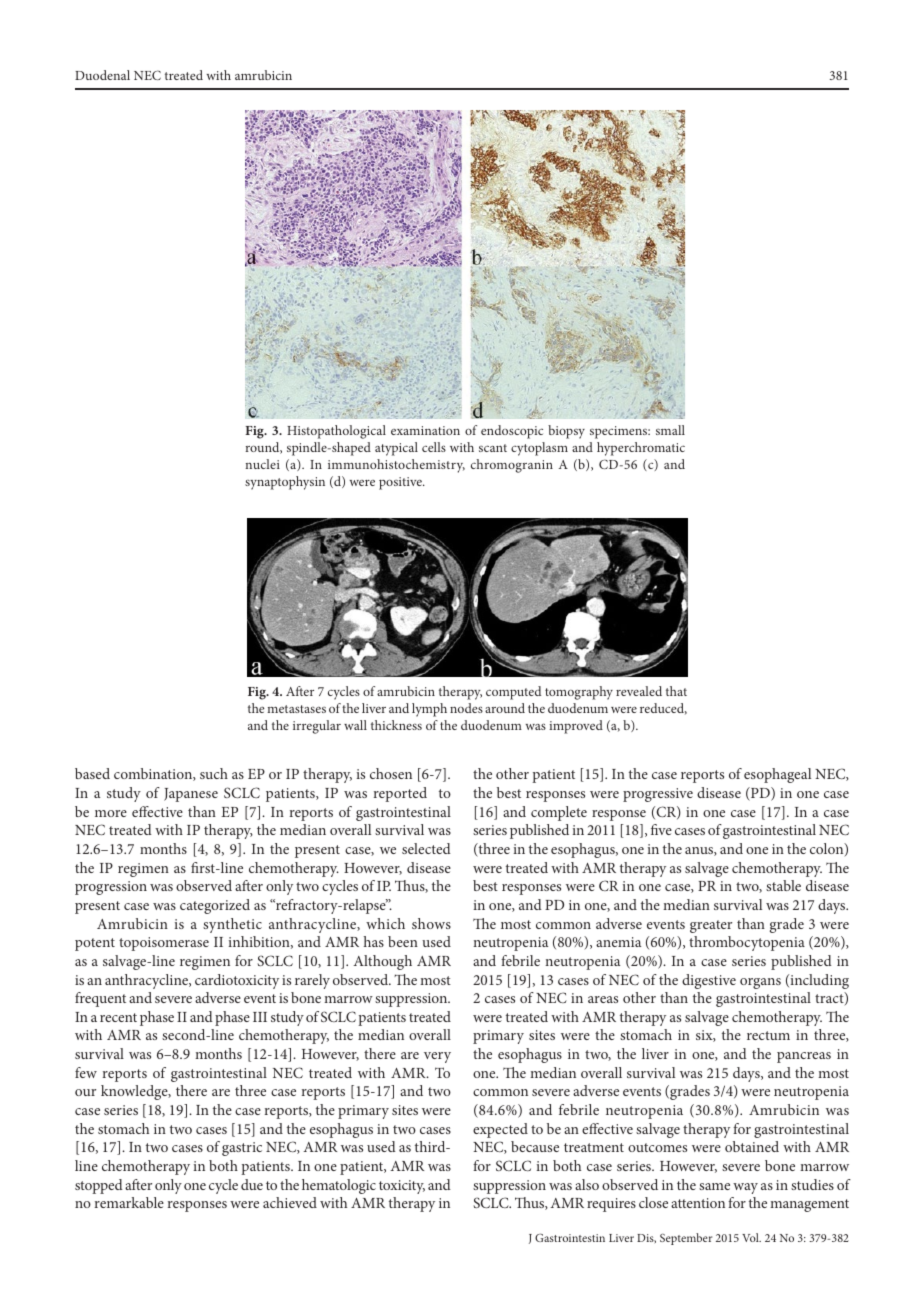  What do you see at coordinates (102, 75) in the image?
I see `Duodenal` at bounding box center [102, 75].
